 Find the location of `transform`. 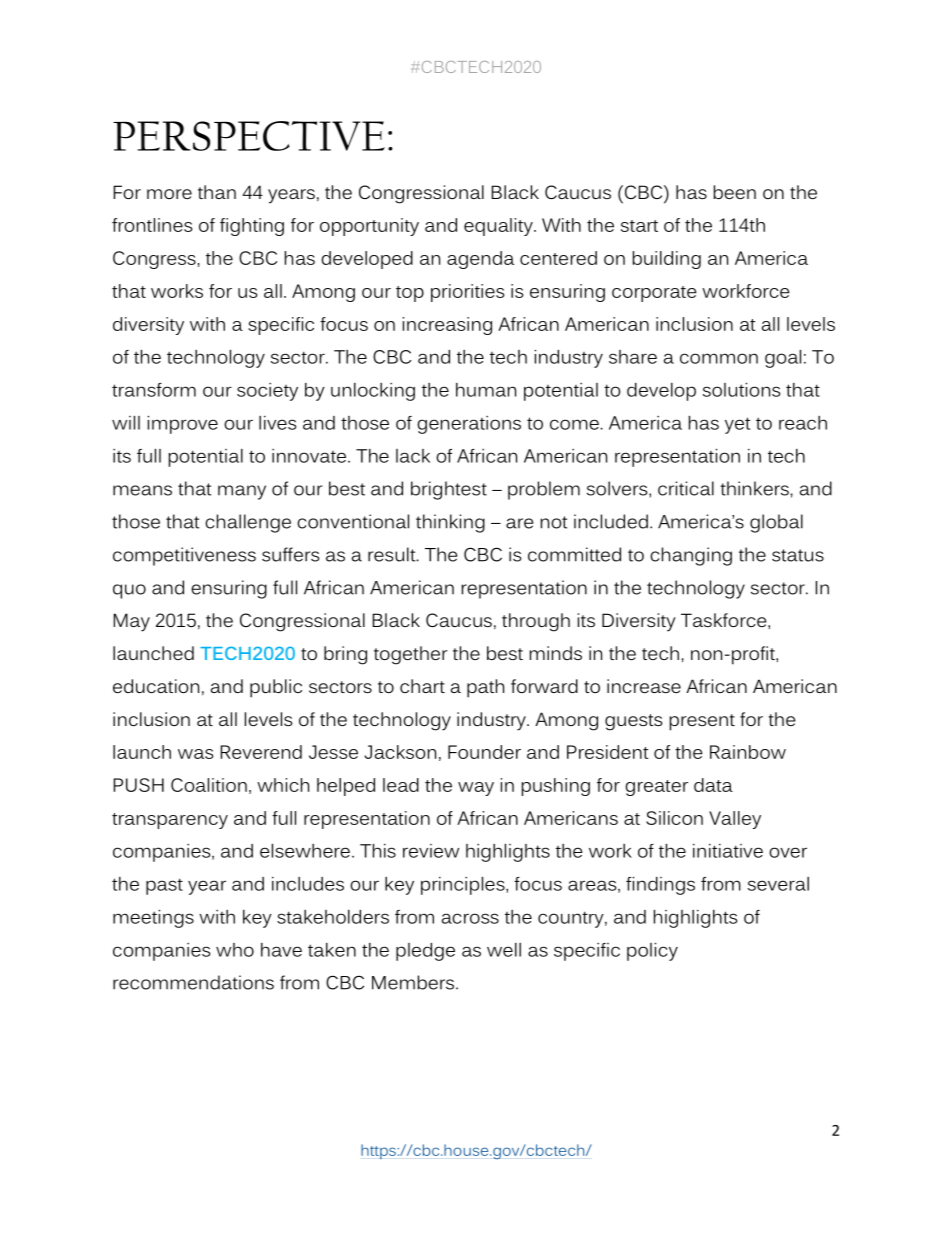

transform is located at coordinates (154, 390).
